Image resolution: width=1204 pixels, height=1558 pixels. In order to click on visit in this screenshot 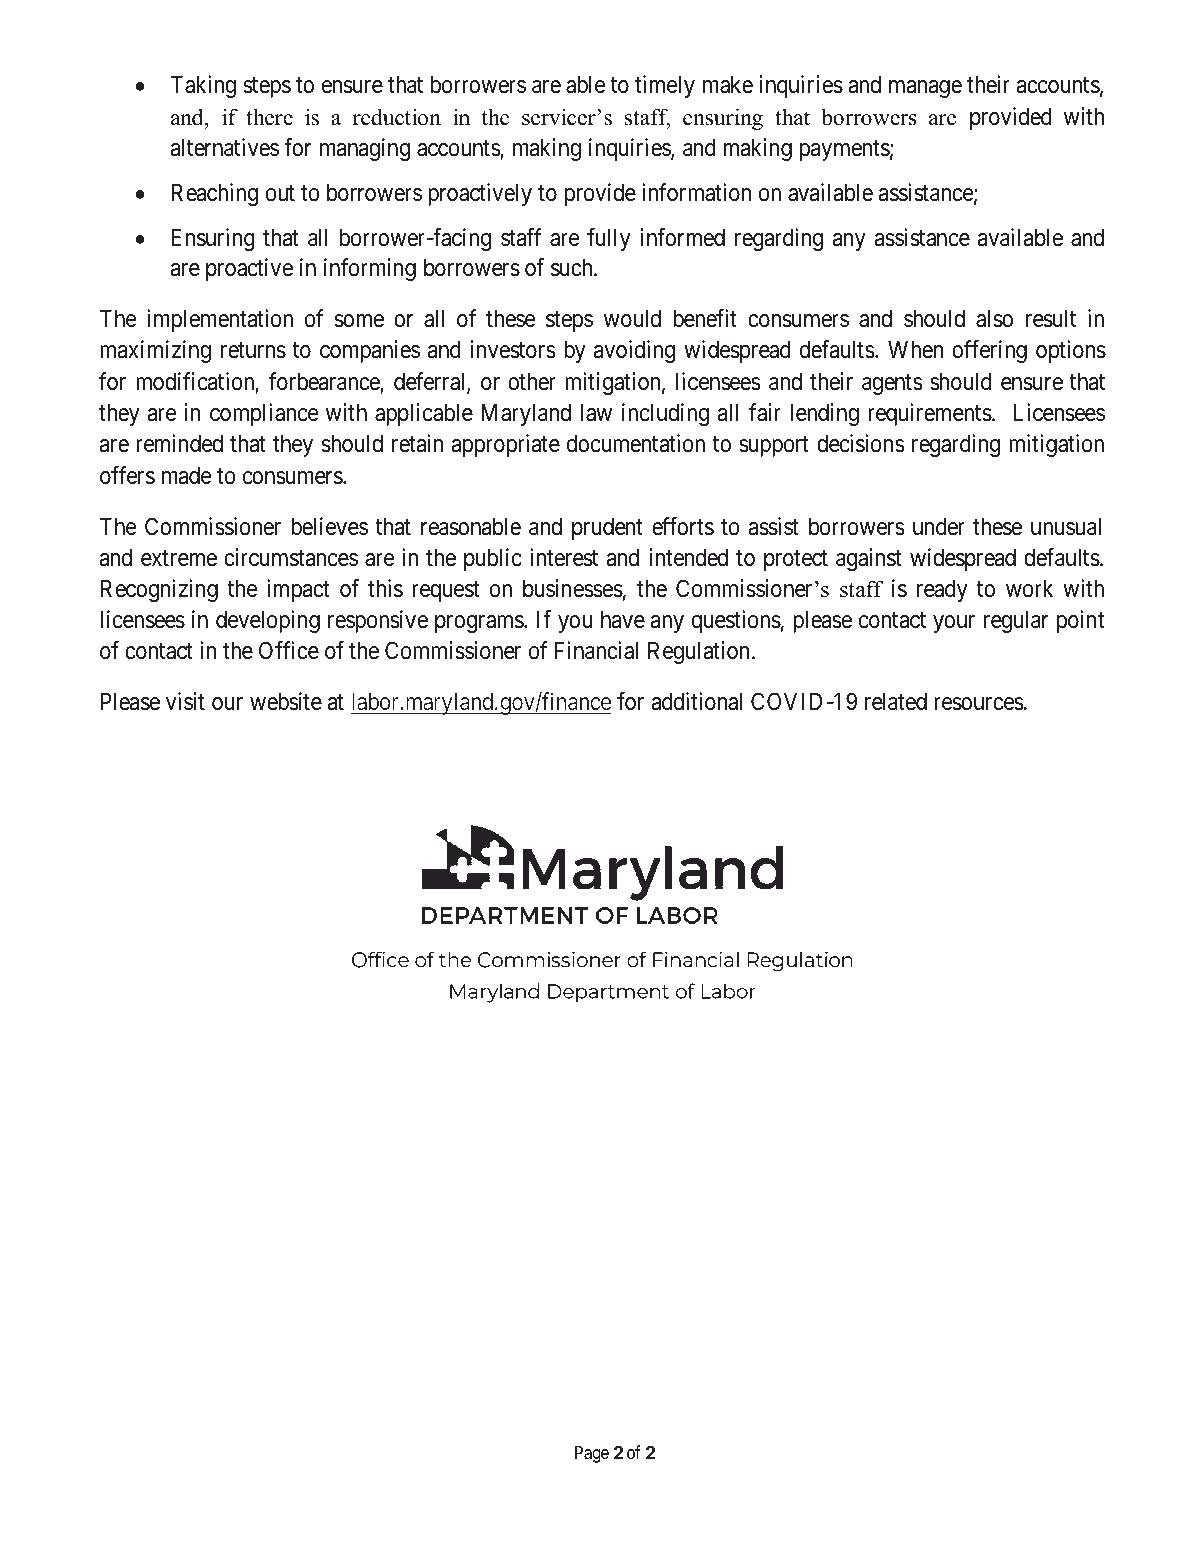, I will do `click(185, 701)`.
